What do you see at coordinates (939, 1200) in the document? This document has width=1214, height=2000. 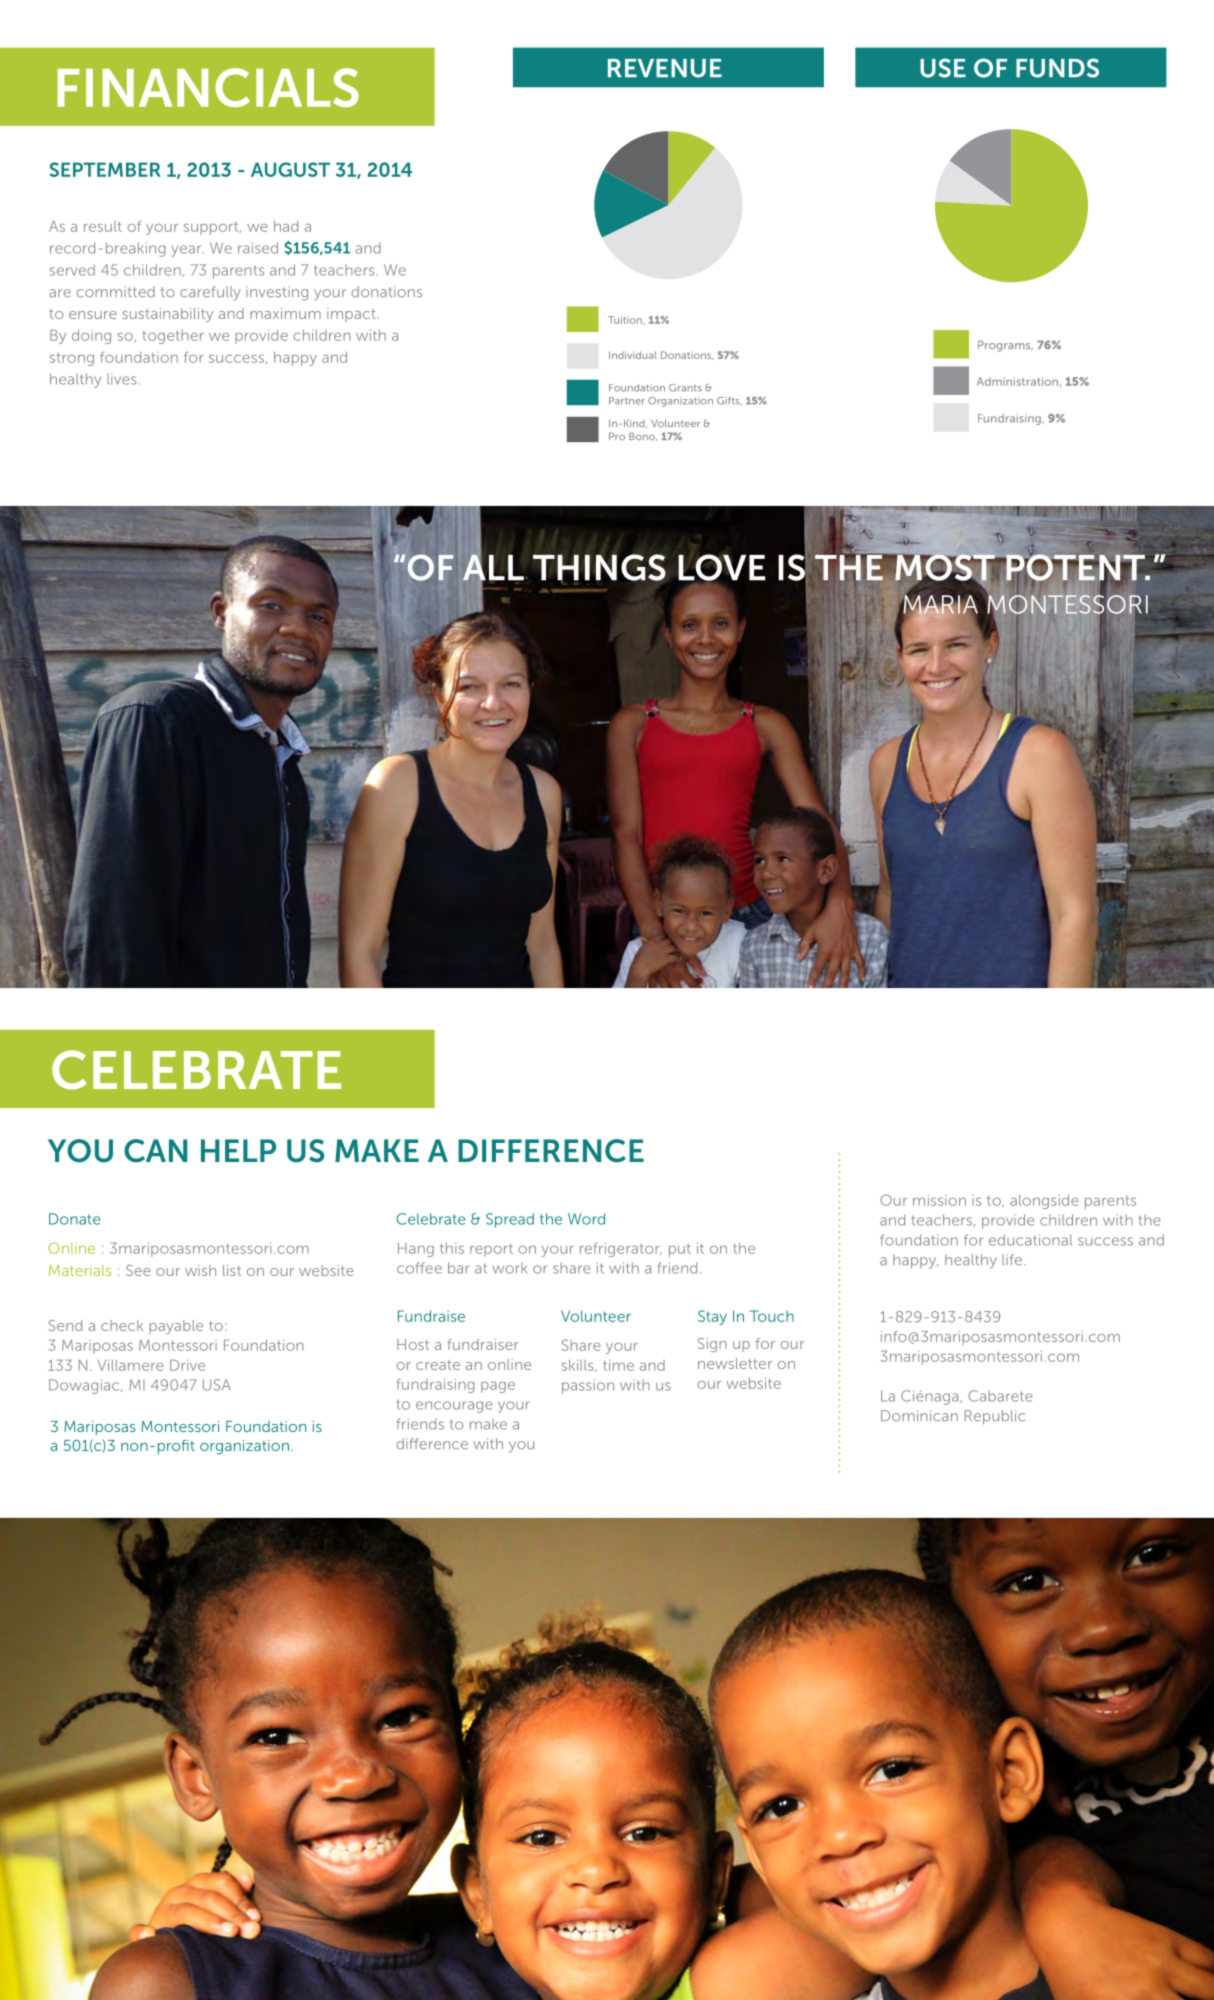 I see `mission` at bounding box center [939, 1200].
